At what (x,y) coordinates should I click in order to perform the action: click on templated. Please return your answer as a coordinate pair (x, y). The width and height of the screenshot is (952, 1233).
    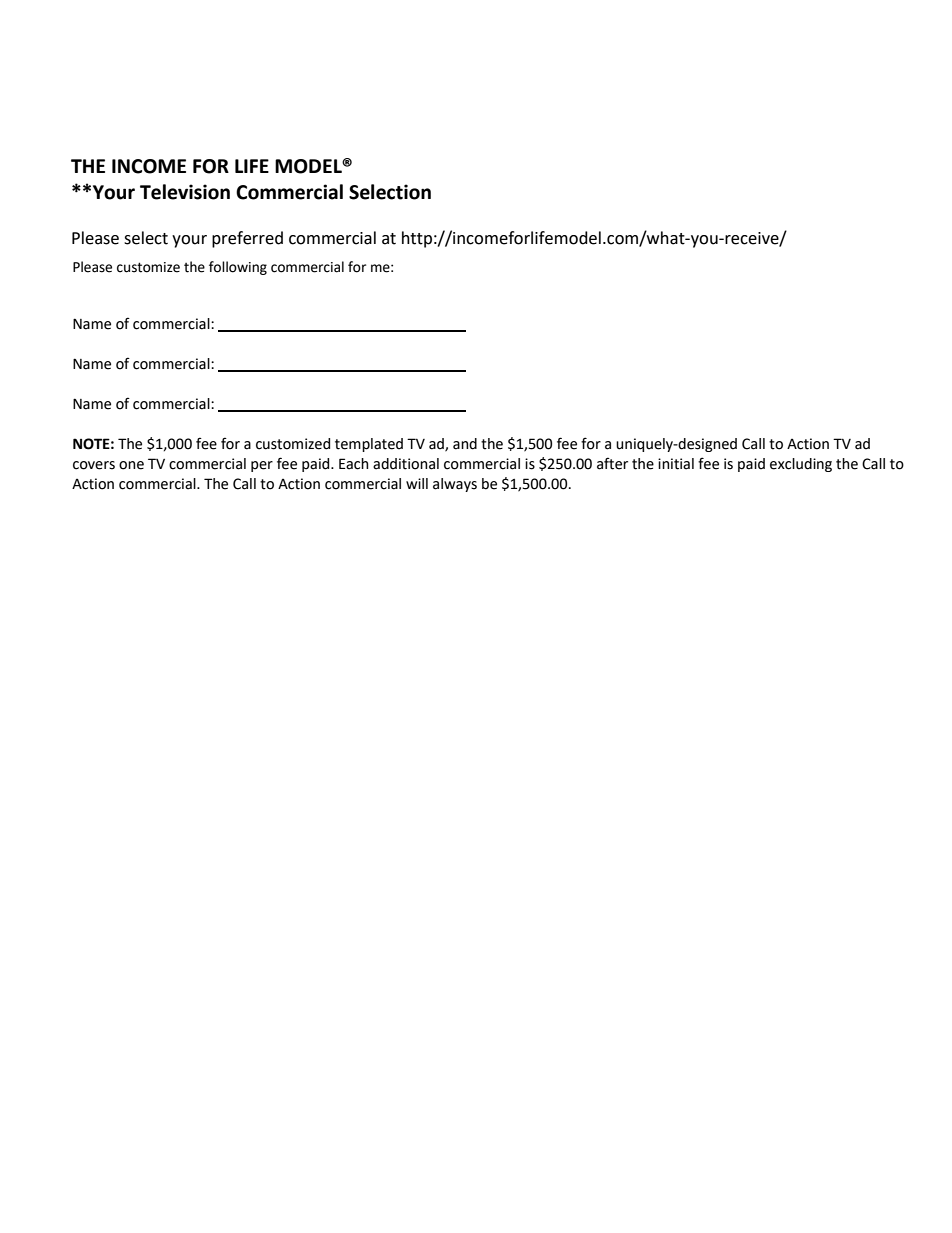
    Looking at the image, I should click on (369, 445).
